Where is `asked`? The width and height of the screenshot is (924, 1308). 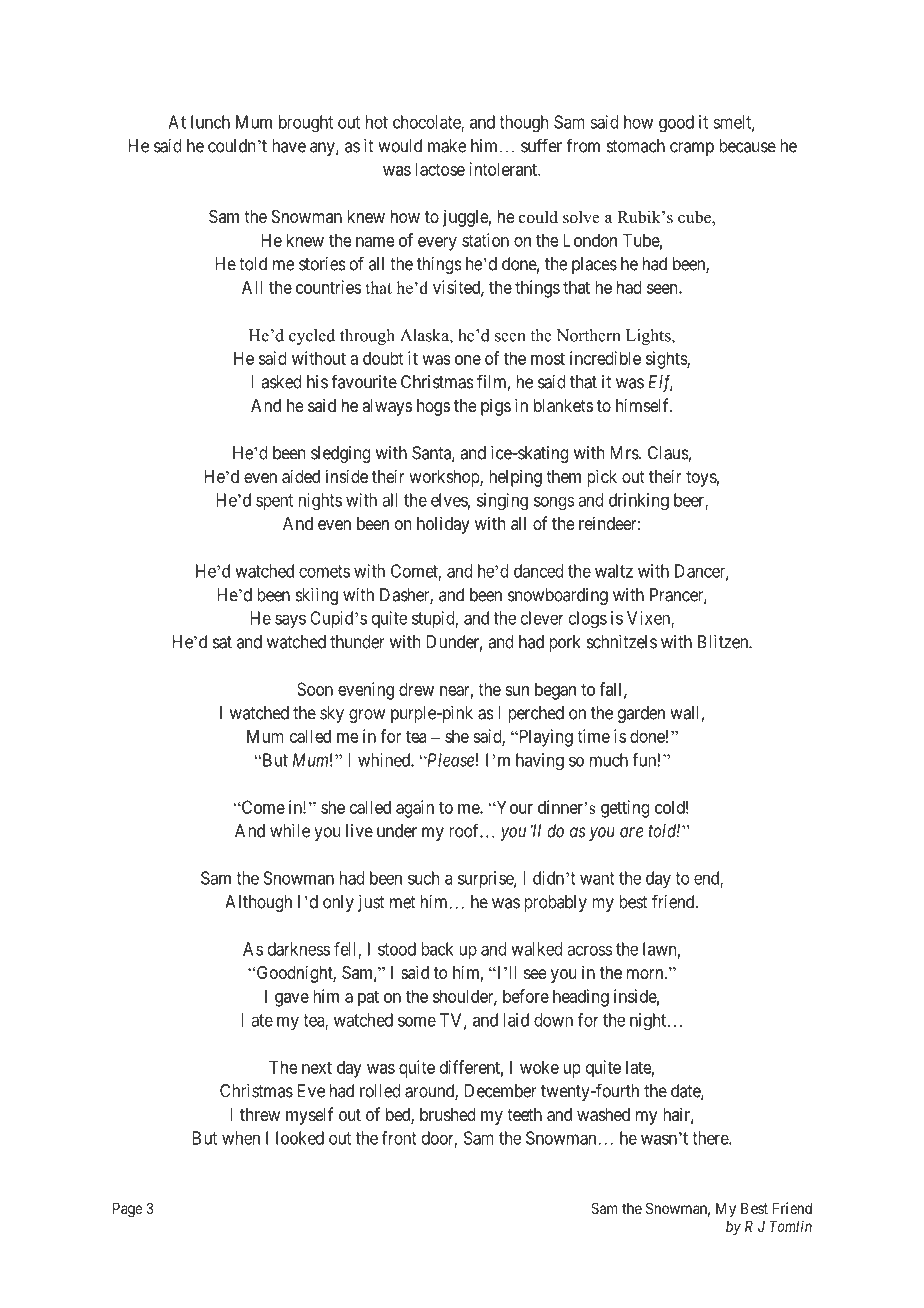 asked is located at coordinates (281, 382).
